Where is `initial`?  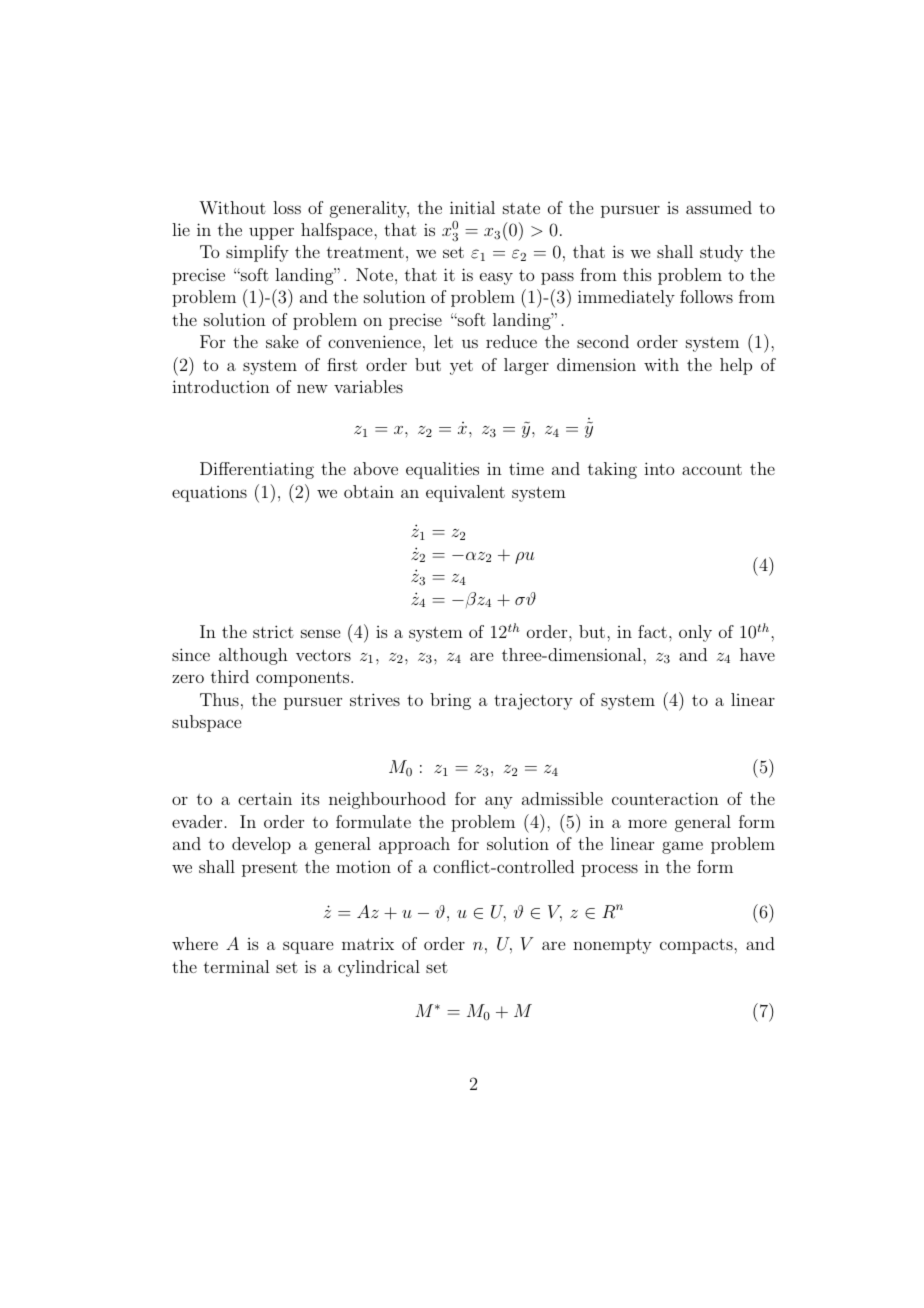
initial is located at coordinates (472, 207).
